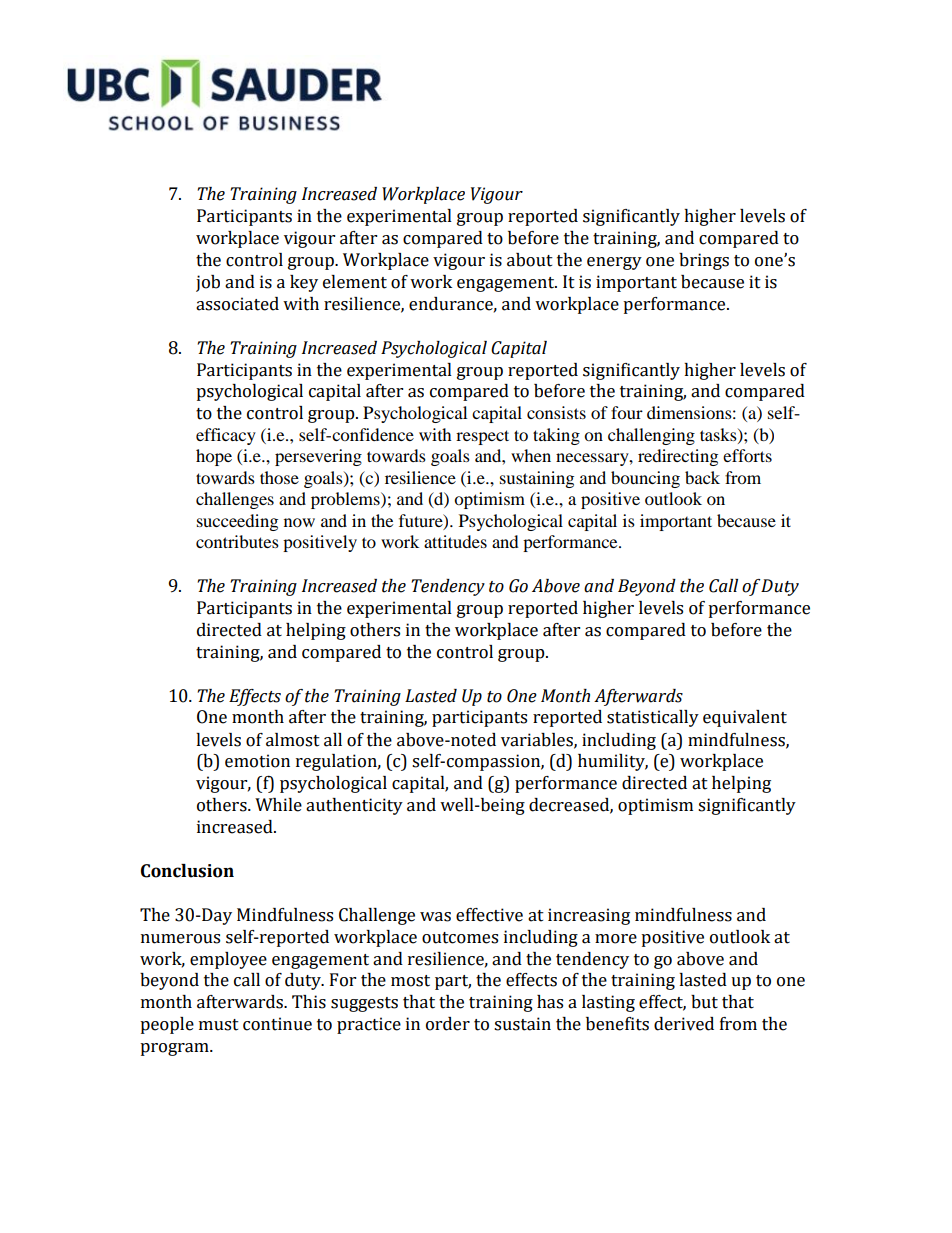 This image has width=952, height=1233. Describe the element at coordinates (704, 261) in the image. I see `brings` at that location.
